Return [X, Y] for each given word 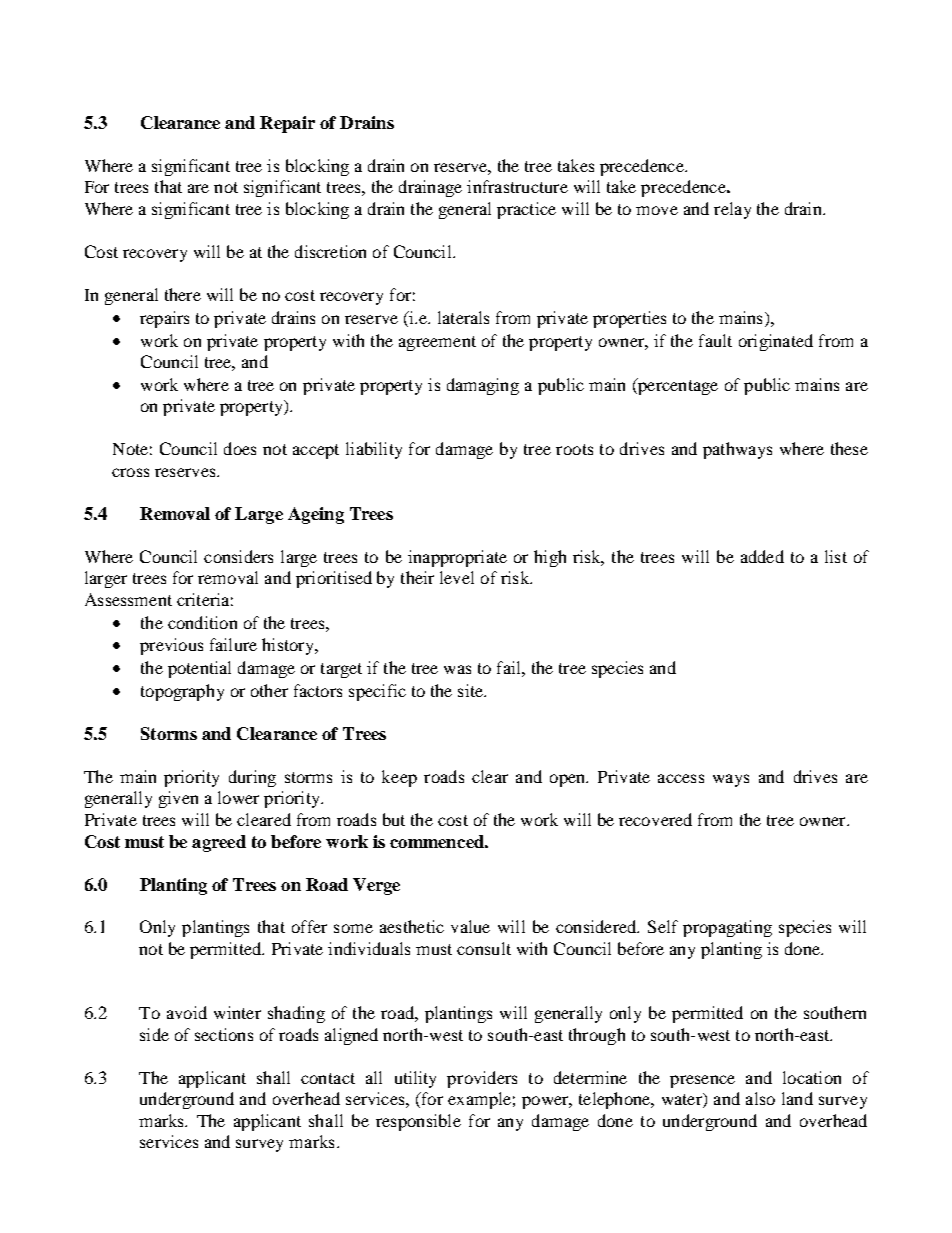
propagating [727, 928]
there [183, 294]
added [762, 556]
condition [202, 622]
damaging [483, 386]
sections [224, 1034]
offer [309, 926]
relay [732, 210]
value [470, 926]
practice [526, 210]
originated [776, 342]
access [681, 778]
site [472, 690]
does [240, 448]
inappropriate [457, 558]
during [252, 778]
